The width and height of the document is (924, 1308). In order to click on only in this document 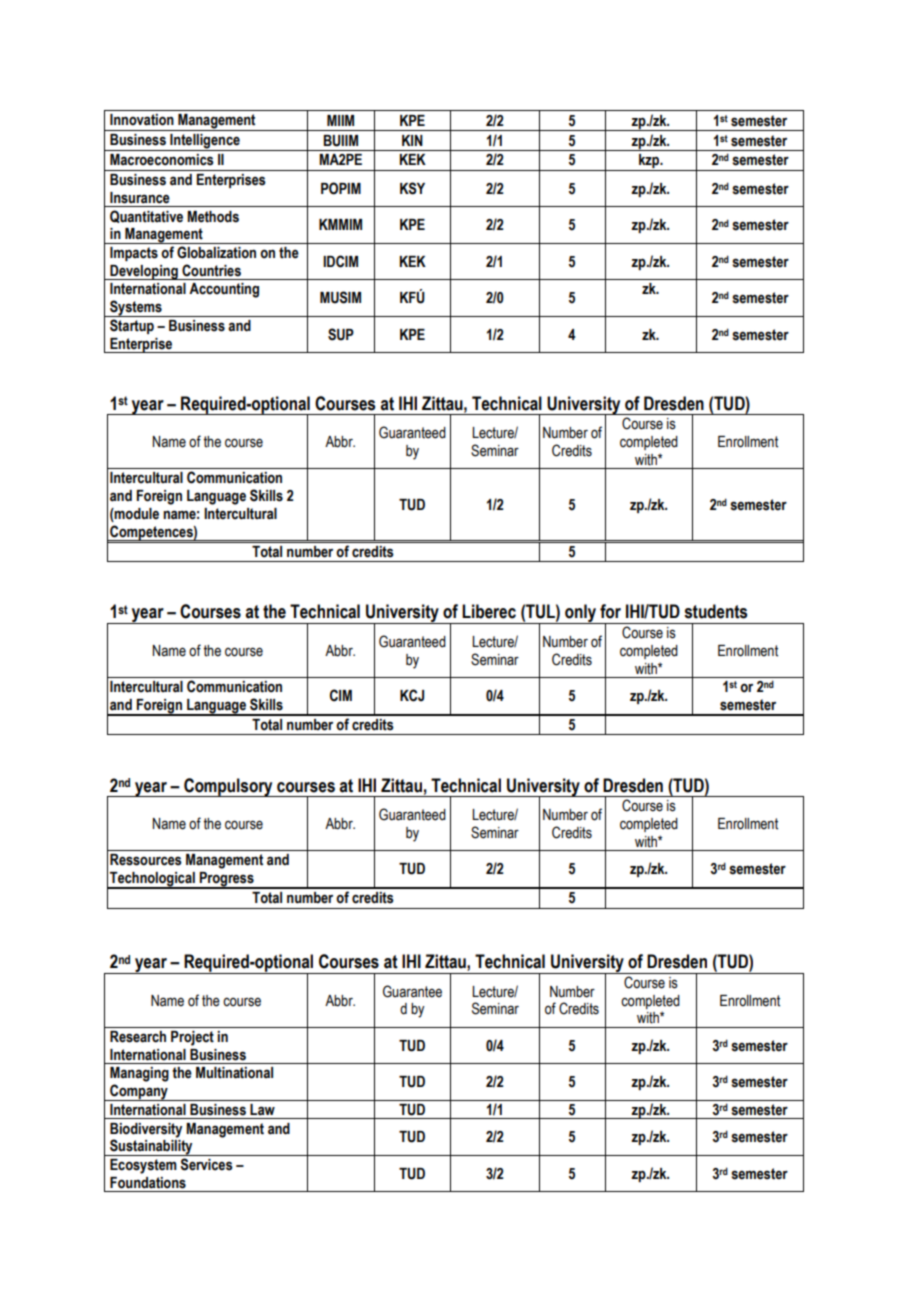, I will do `click(580, 614)`.
